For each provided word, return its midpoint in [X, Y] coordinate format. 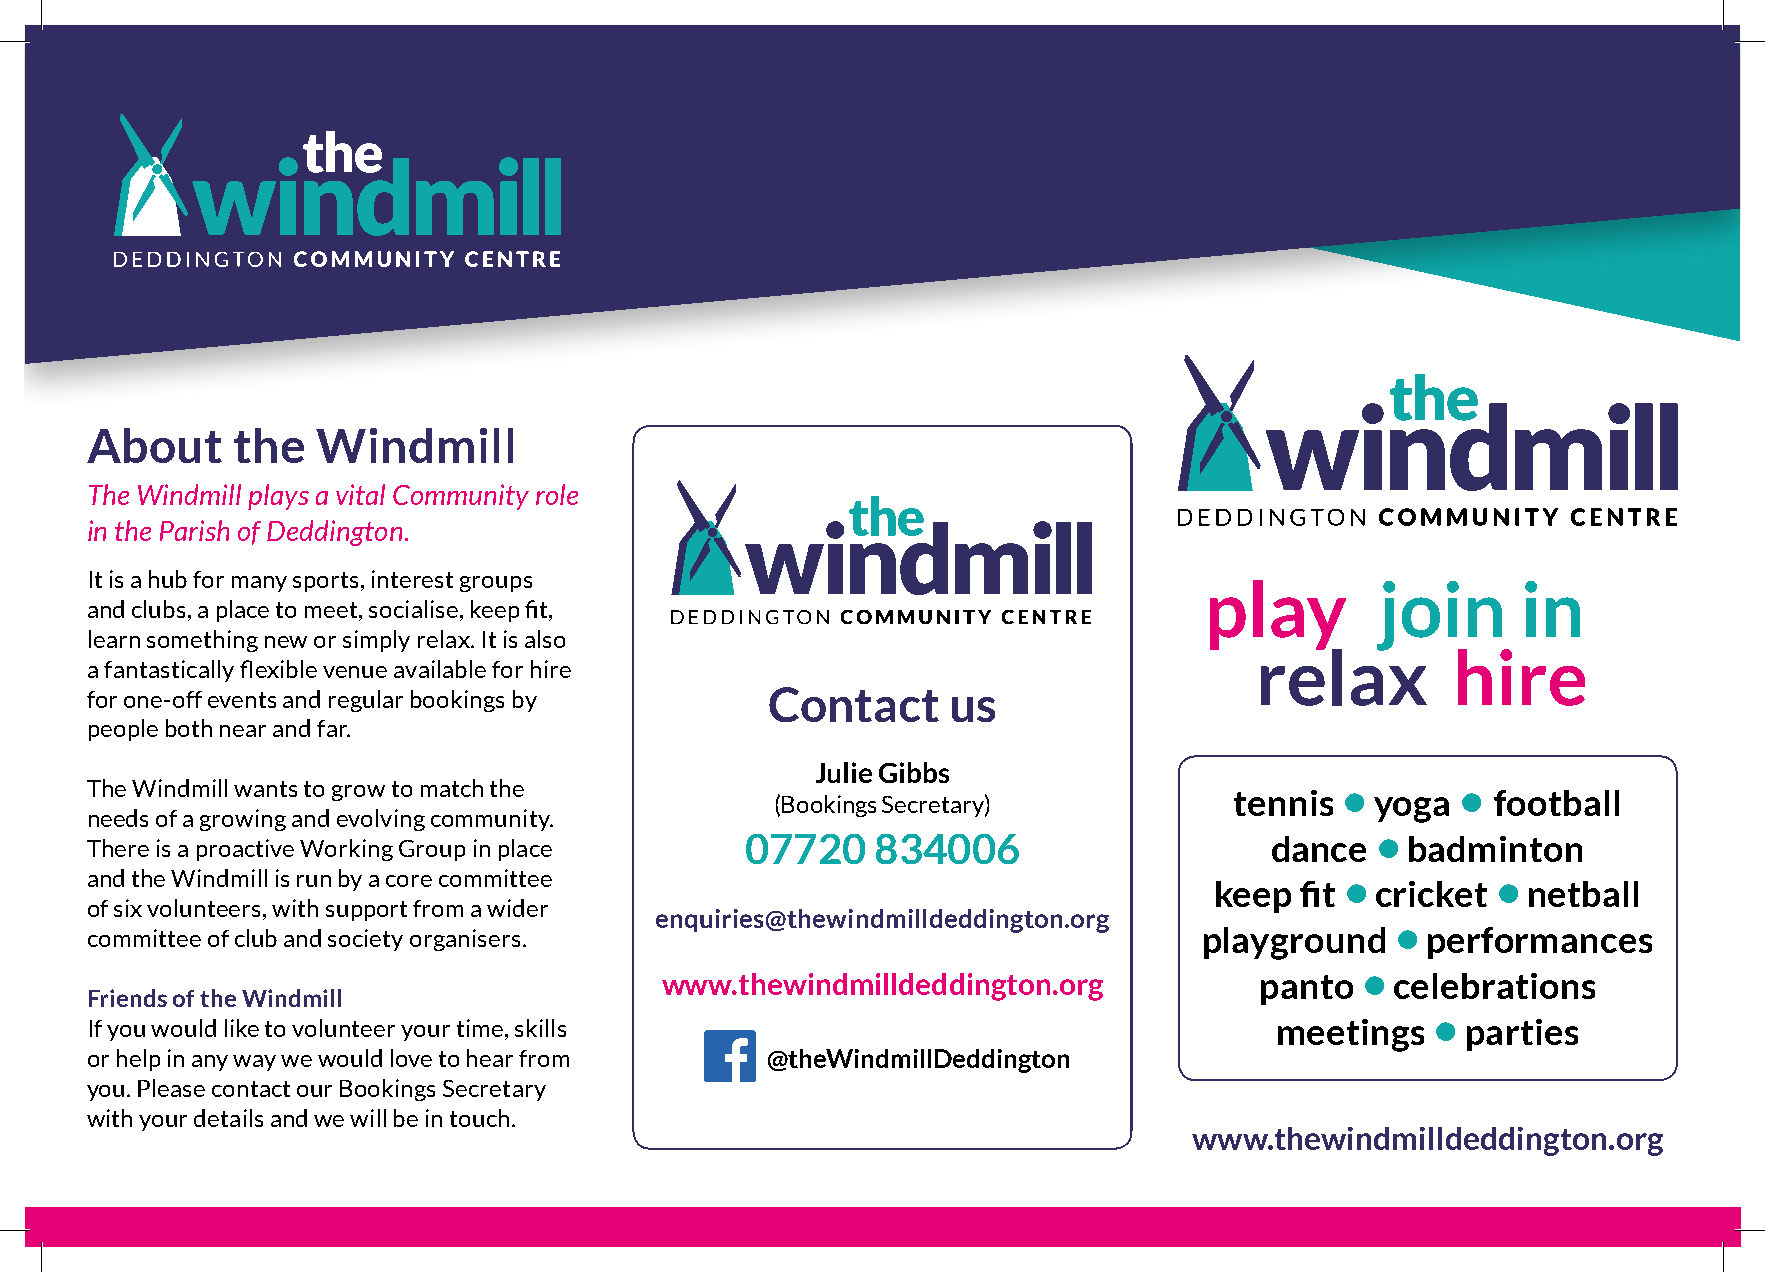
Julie [844, 772]
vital [360, 494]
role [557, 494]
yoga [1411, 810]
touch [479, 1118]
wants [265, 789]
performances [1540, 943]
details [228, 1118]
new [286, 642]
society [365, 940]
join [1440, 617]
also [545, 639]
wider [517, 908]
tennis [1283, 803]
